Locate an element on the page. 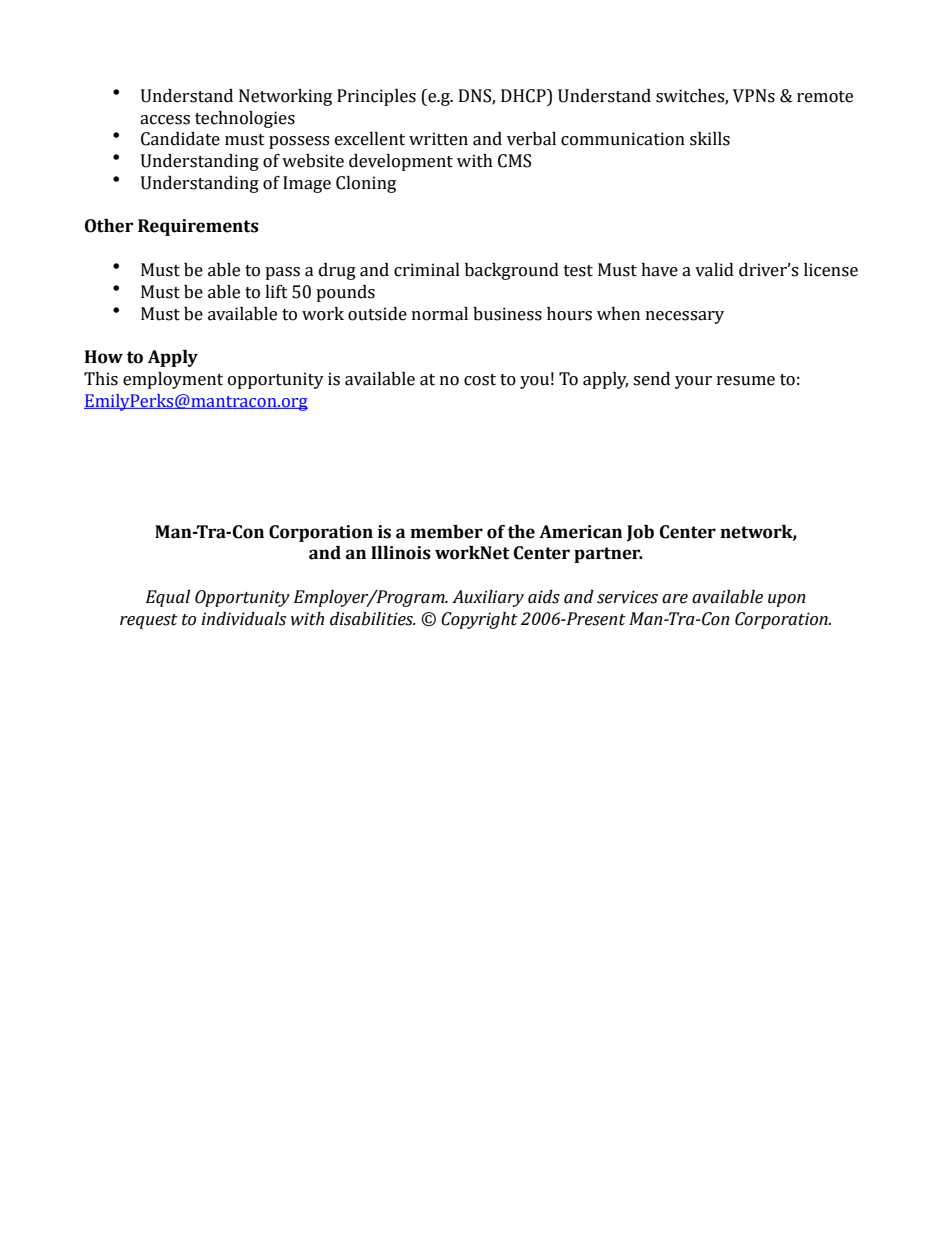  skills is located at coordinates (710, 139).
